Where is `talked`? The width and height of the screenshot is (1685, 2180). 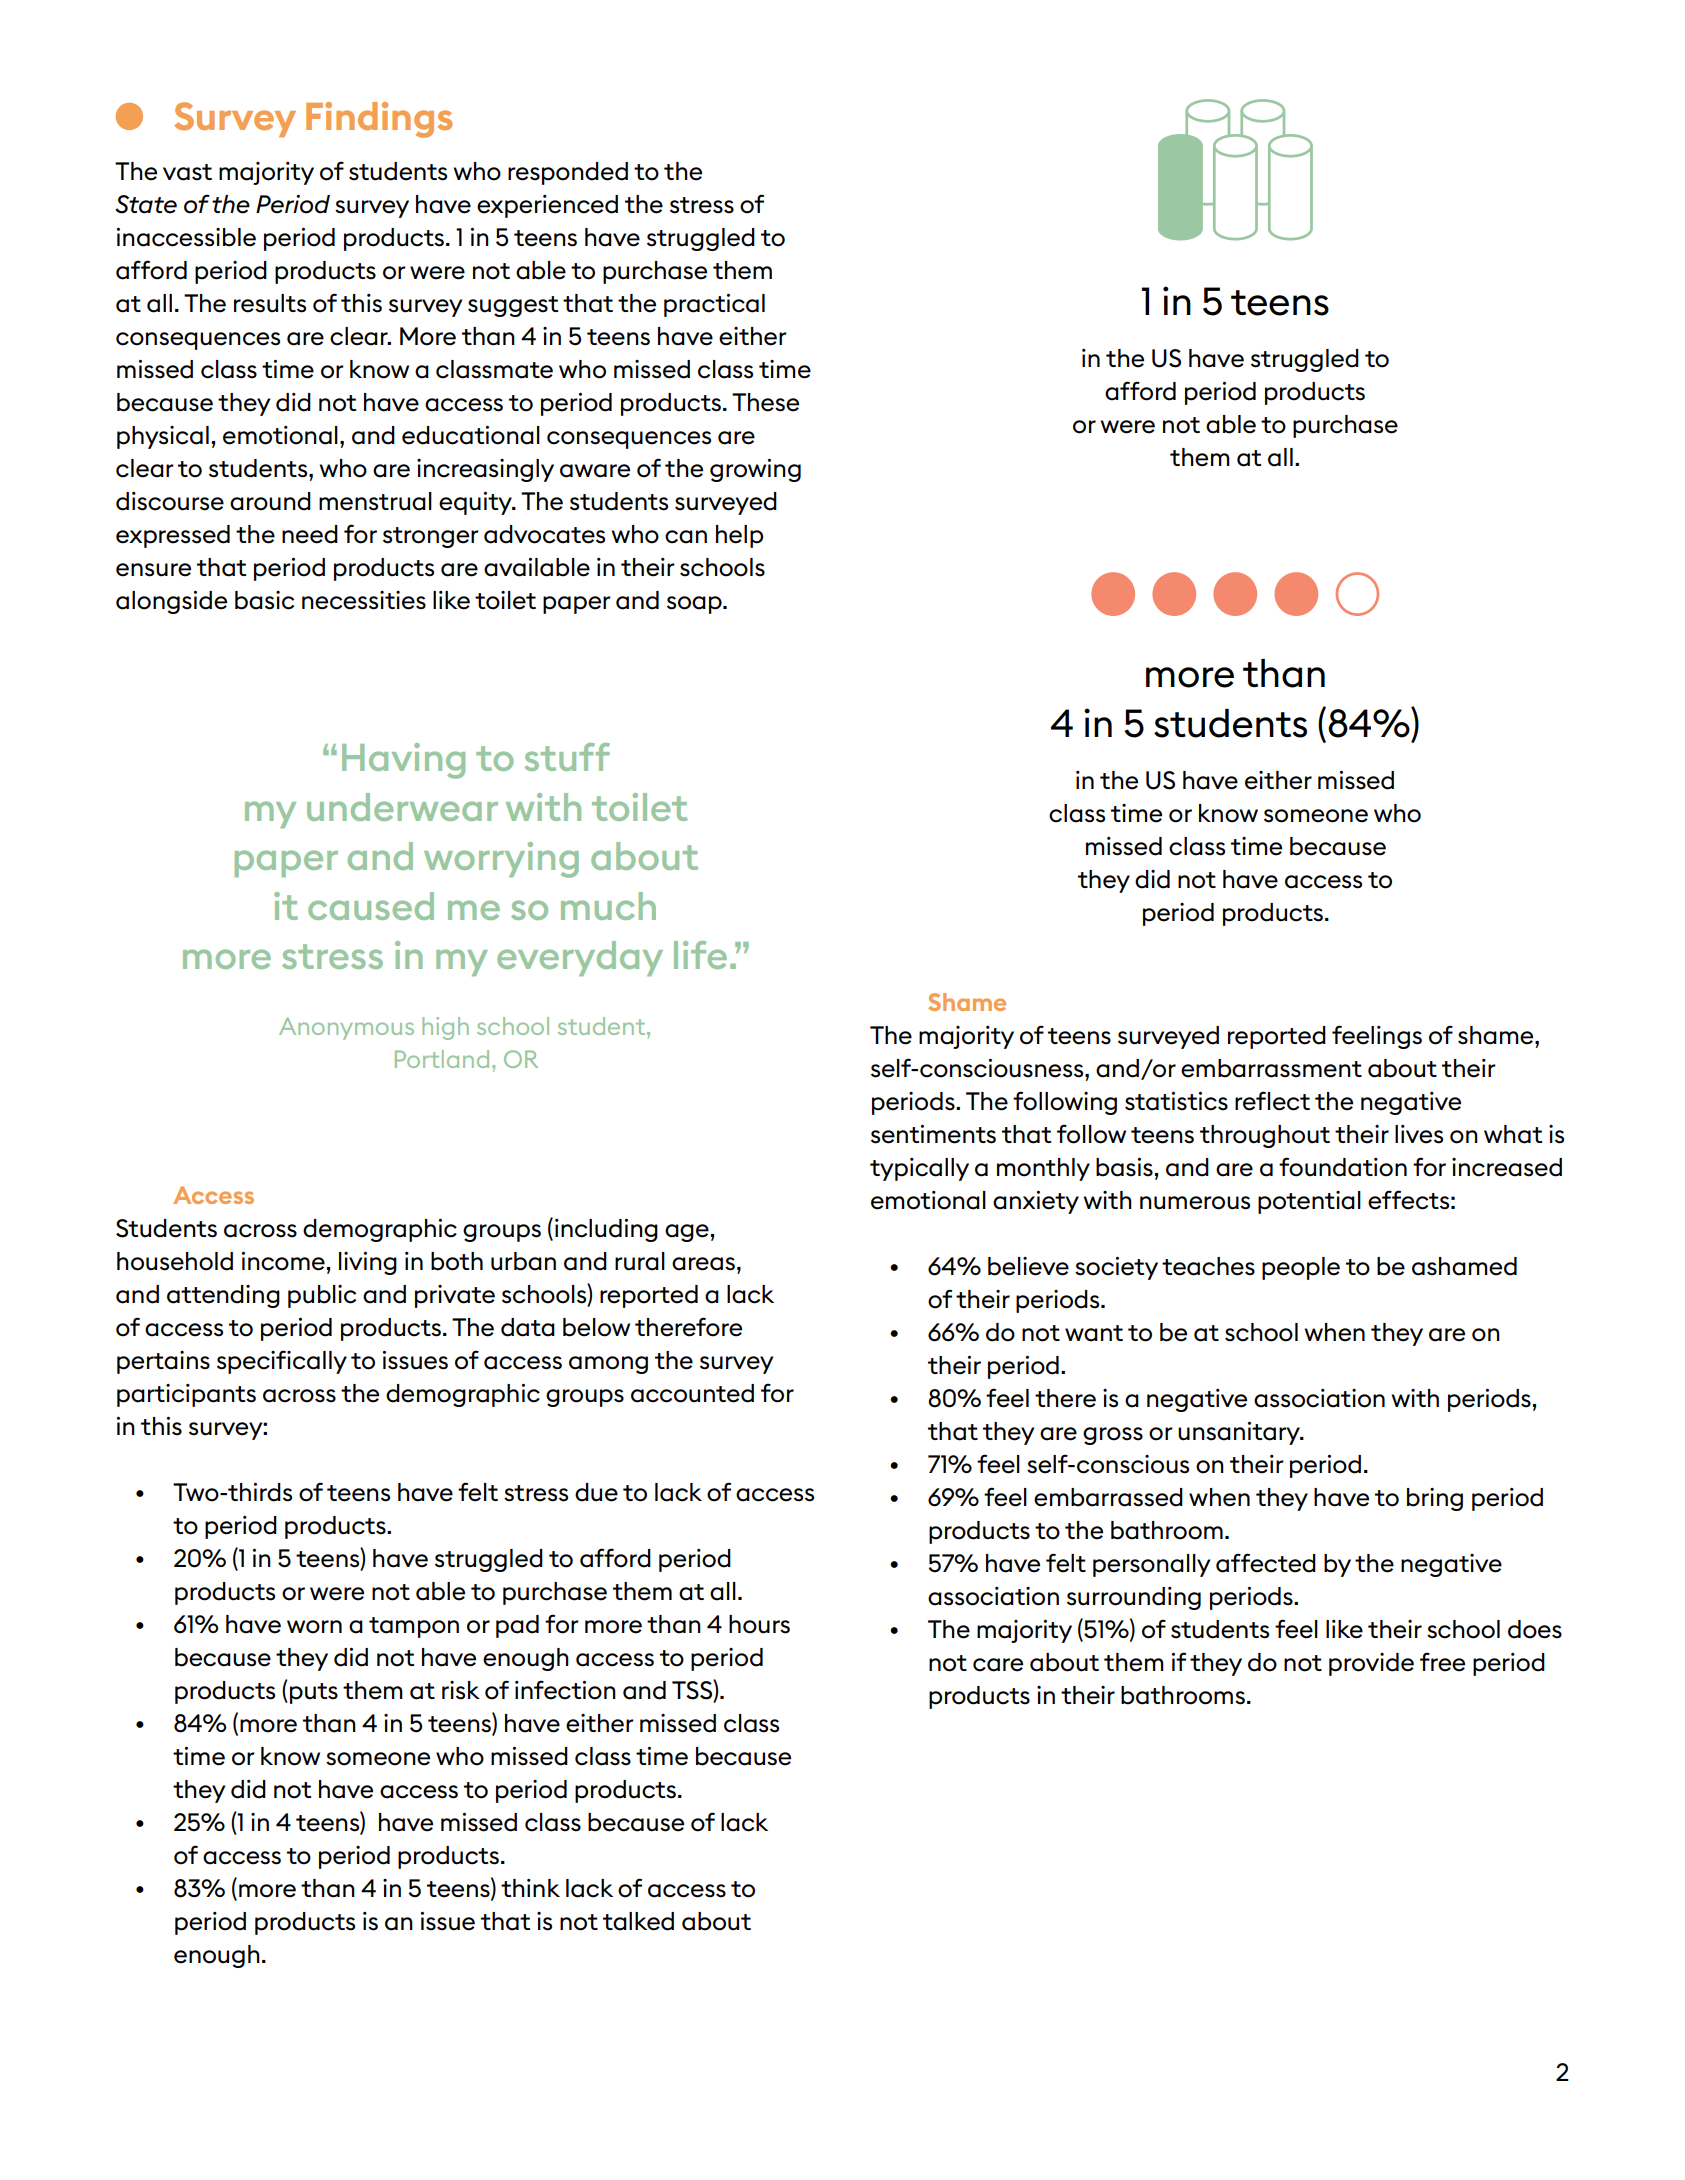 talked is located at coordinates (638, 1921).
